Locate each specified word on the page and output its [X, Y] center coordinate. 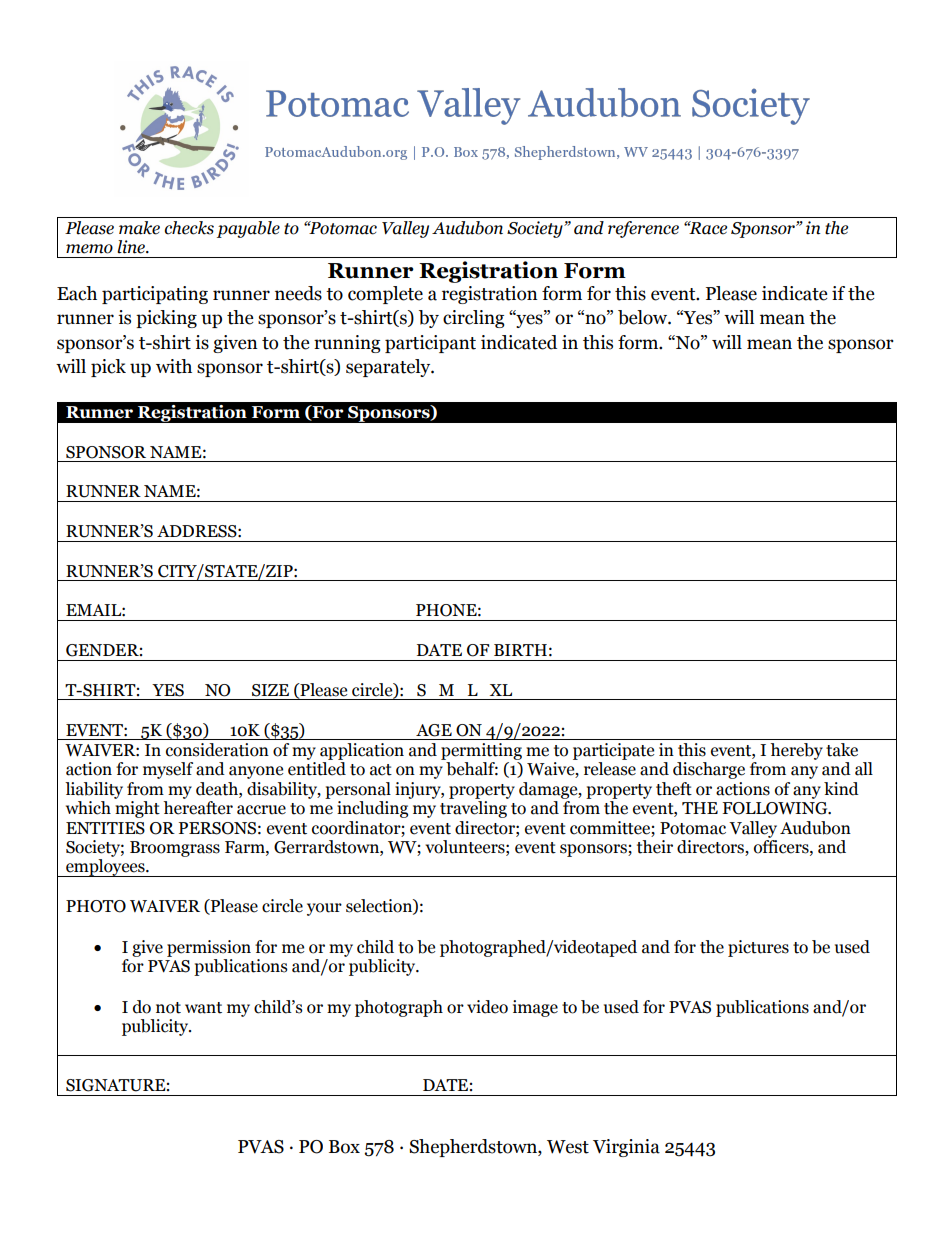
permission [209, 948]
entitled [317, 769]
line [132, 247]
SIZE [270, 690]
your [324, 909]
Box [344, 1147]
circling [474, 319]
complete [385, 295]
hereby [796, 751]
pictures [758, 948]
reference [643, 229]
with [174, 366]
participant [430, 344]
